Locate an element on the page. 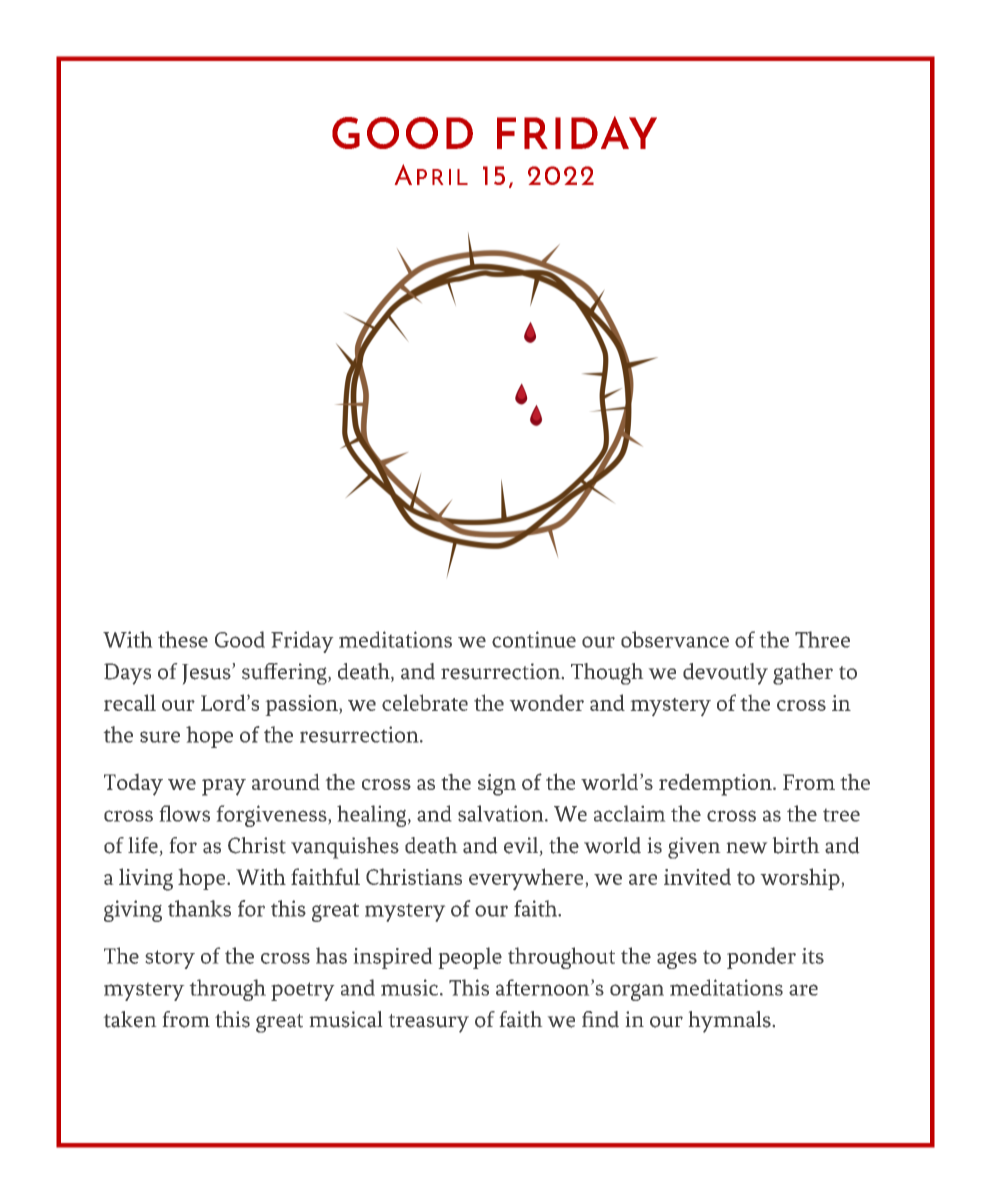 The height and width of the page is (1204, 991). flows is located at coordinates (185, 813).
